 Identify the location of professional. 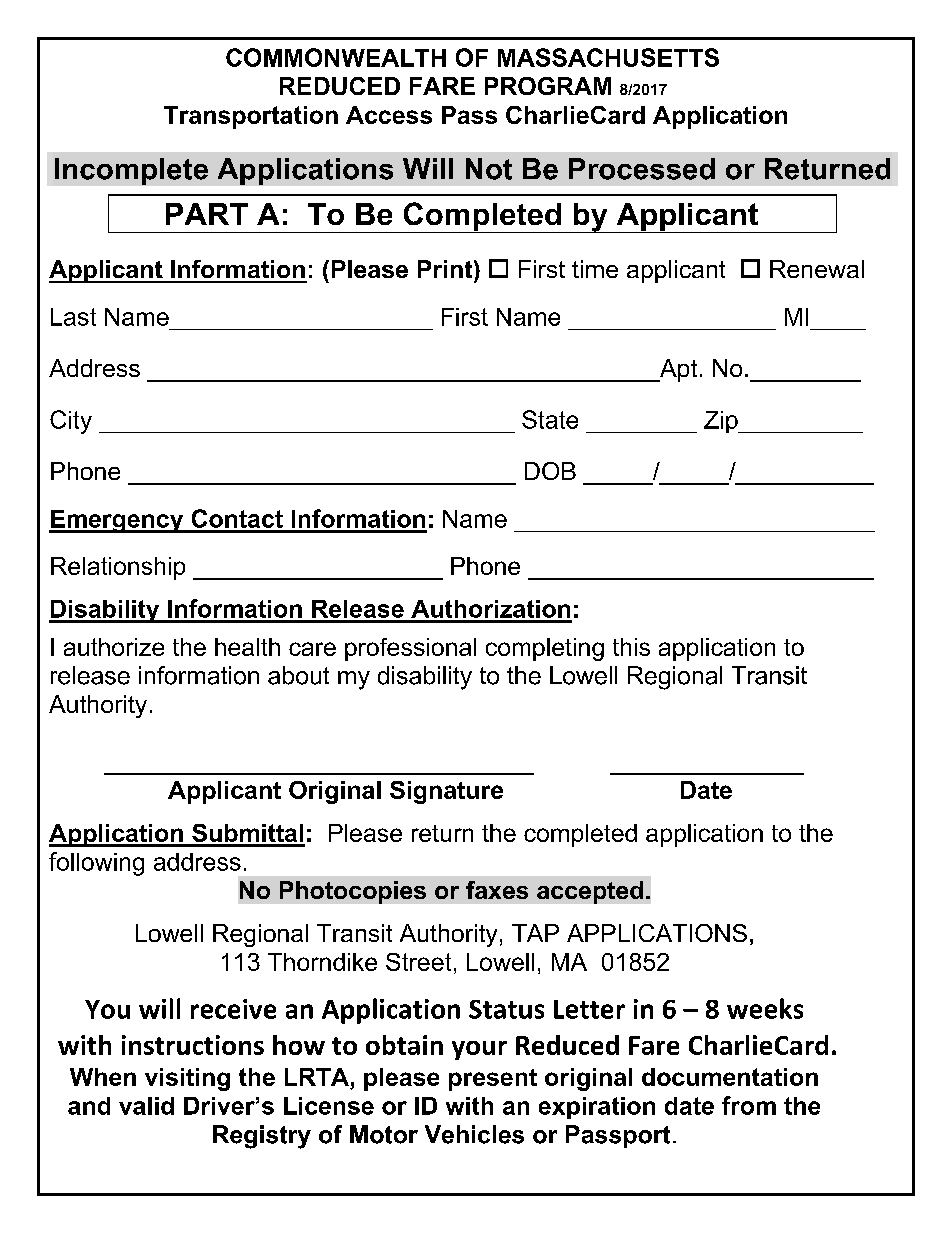
(410, 649).
